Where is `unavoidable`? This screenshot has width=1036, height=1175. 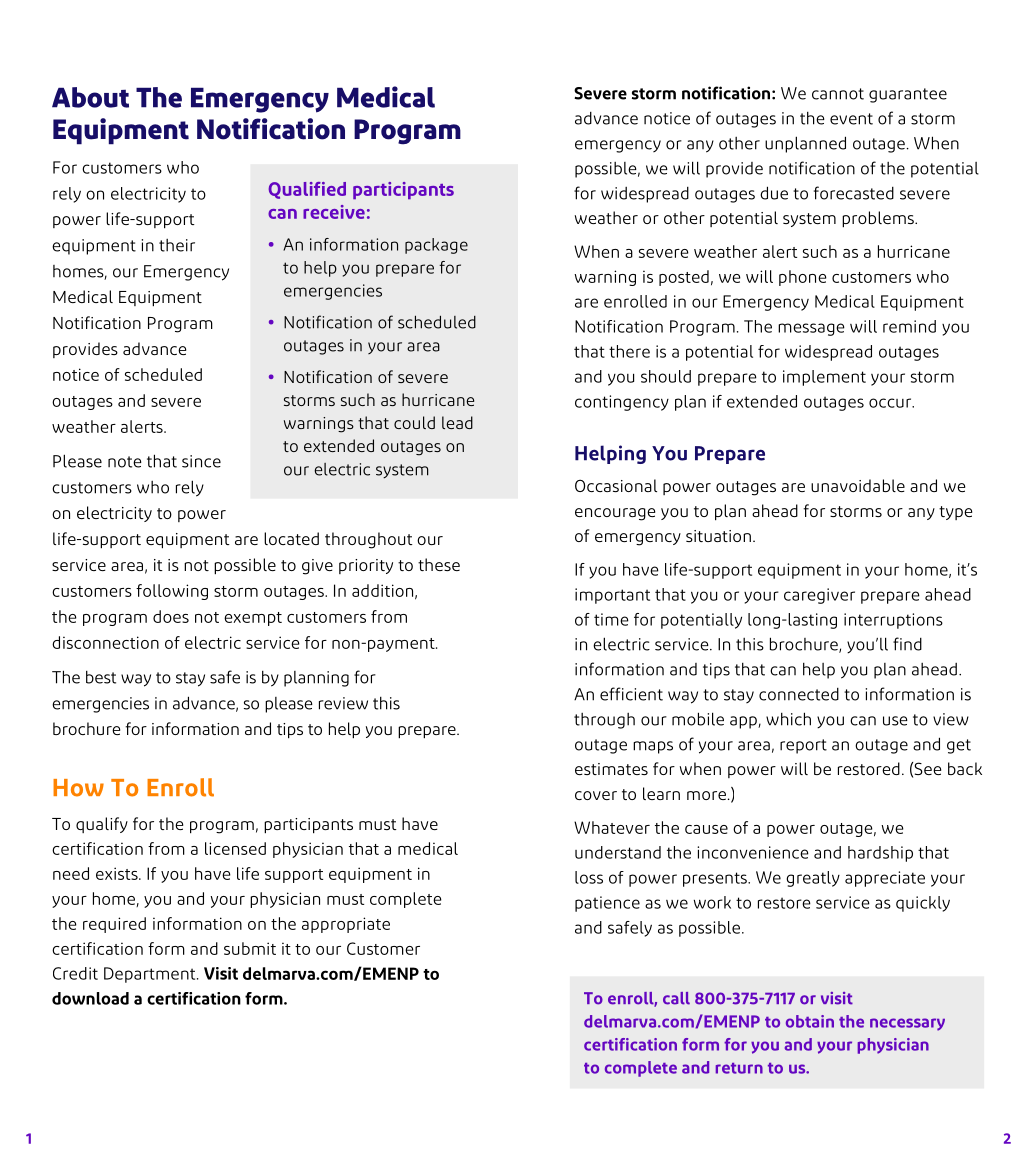 unavoidable is located at coordinates (858, 485).
